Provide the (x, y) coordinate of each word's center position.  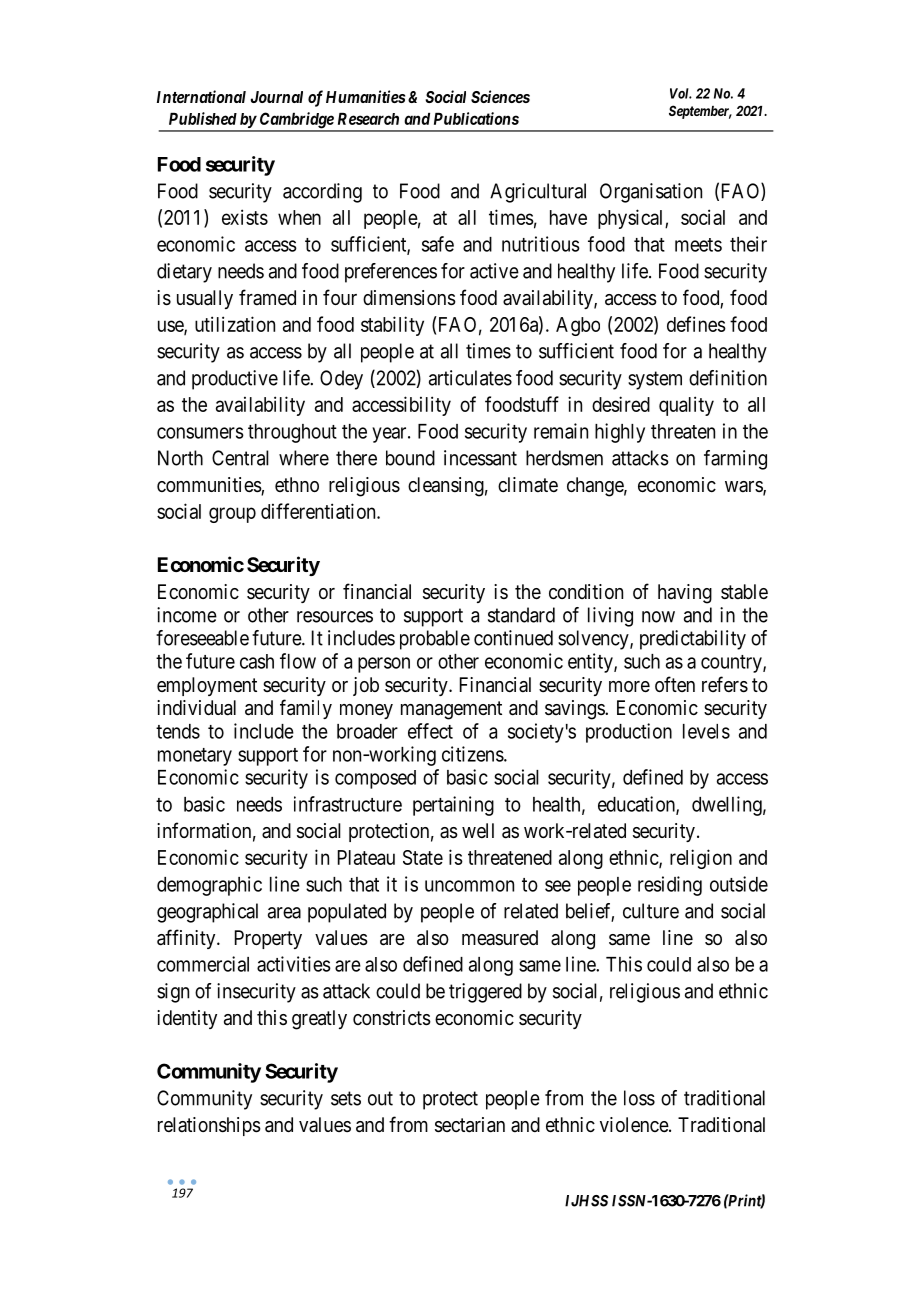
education (637, 805)
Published (203, 118)
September (700, 112)
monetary (195, 757)
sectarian (470, 1125)
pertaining (453, 806)
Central (240, 458)
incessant (480, 458)
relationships (209, 1126)
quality (686, 406)
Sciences (500, 96)
